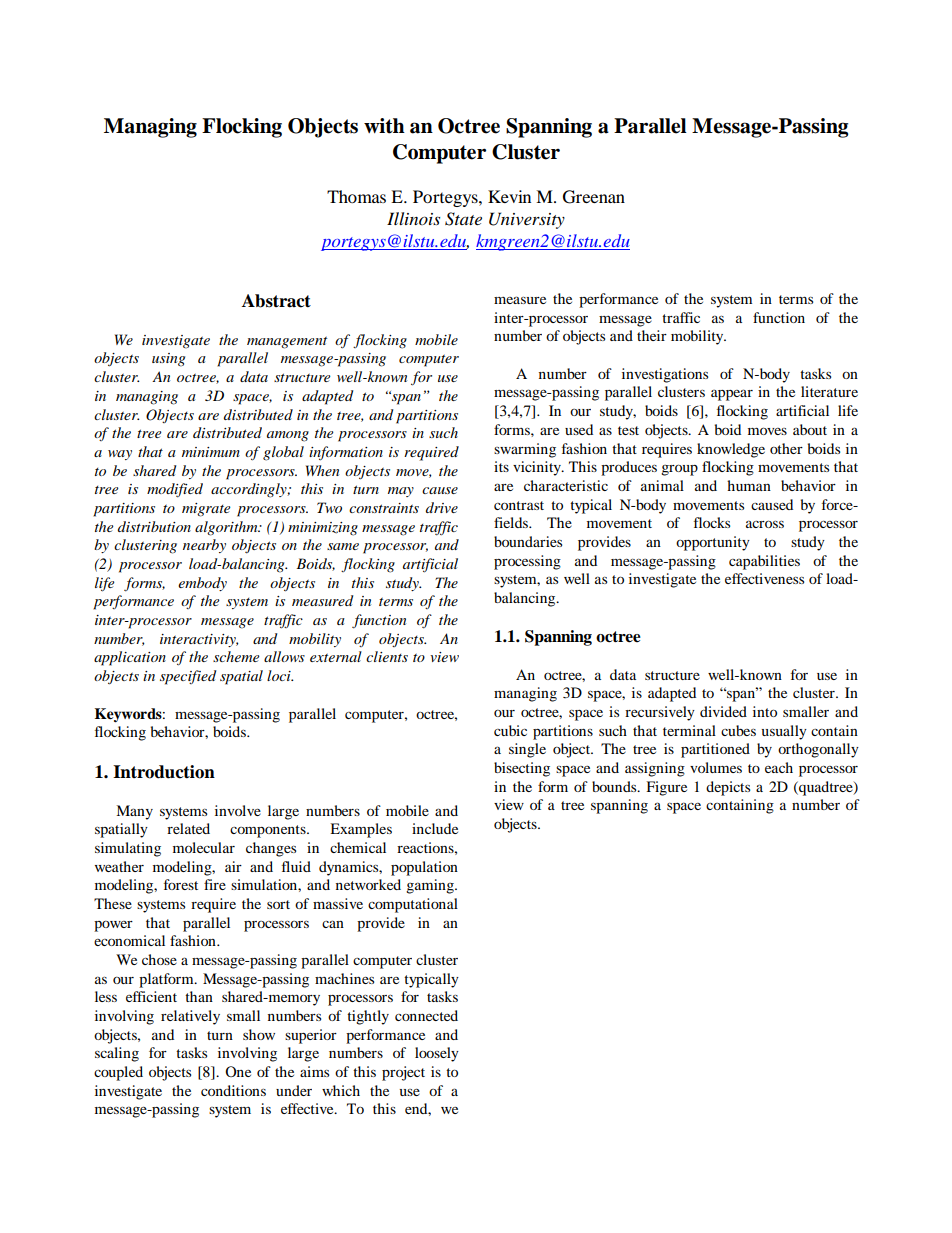  What do you see at coordinates (233, 1090) in the screenshot?
I see `conditions` at bounding box center [233, 1090].
